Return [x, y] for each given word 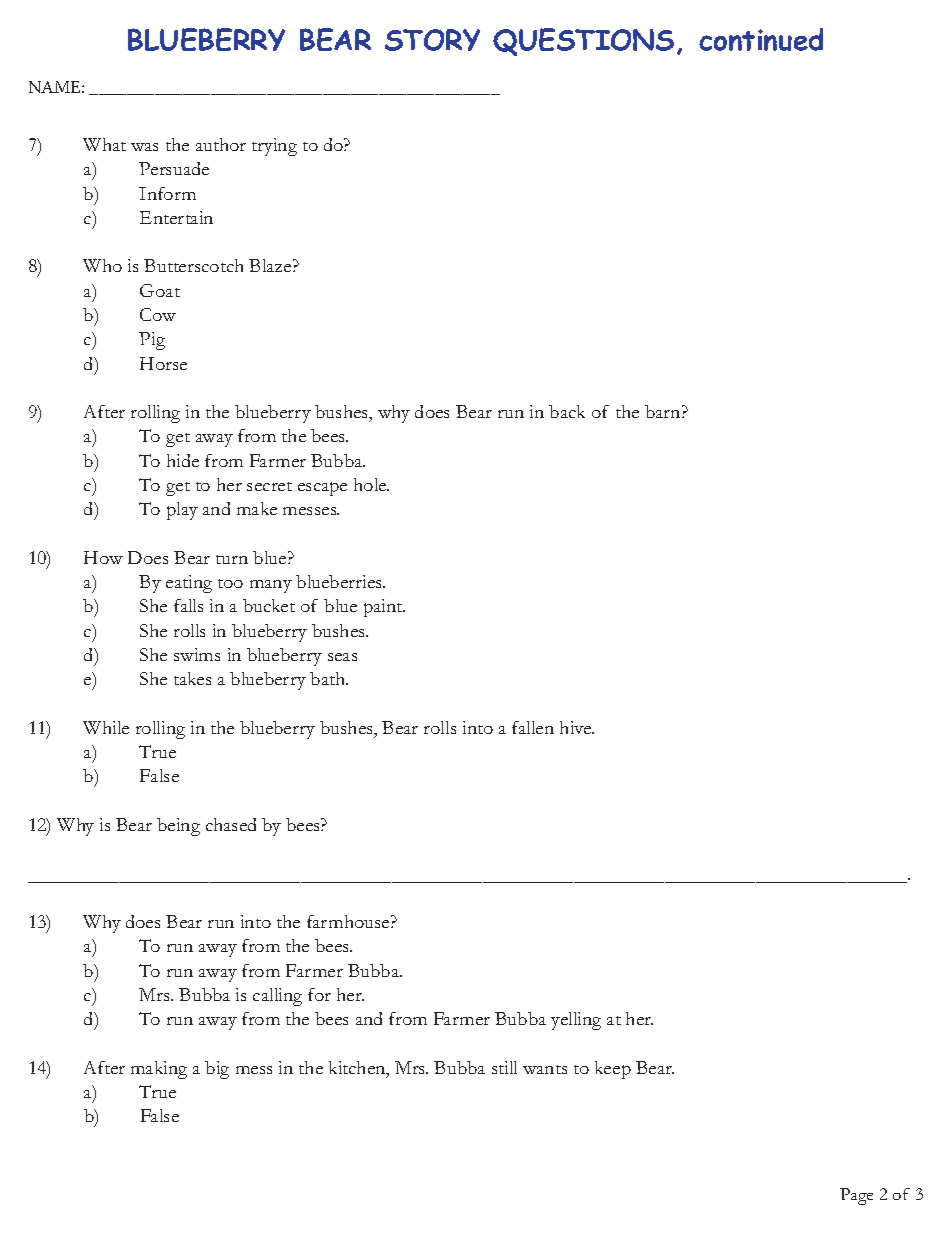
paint [384, 608]
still [504, 1067]
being [178, 827]
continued [761, 39]
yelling [576, 1021]
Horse [163, 363]
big [217, 1070]
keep [613, 1070]
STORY [432, 40]
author [221, 144]
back [567, 411]
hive [577, 727]
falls [188, 605]
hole [371, 484]
